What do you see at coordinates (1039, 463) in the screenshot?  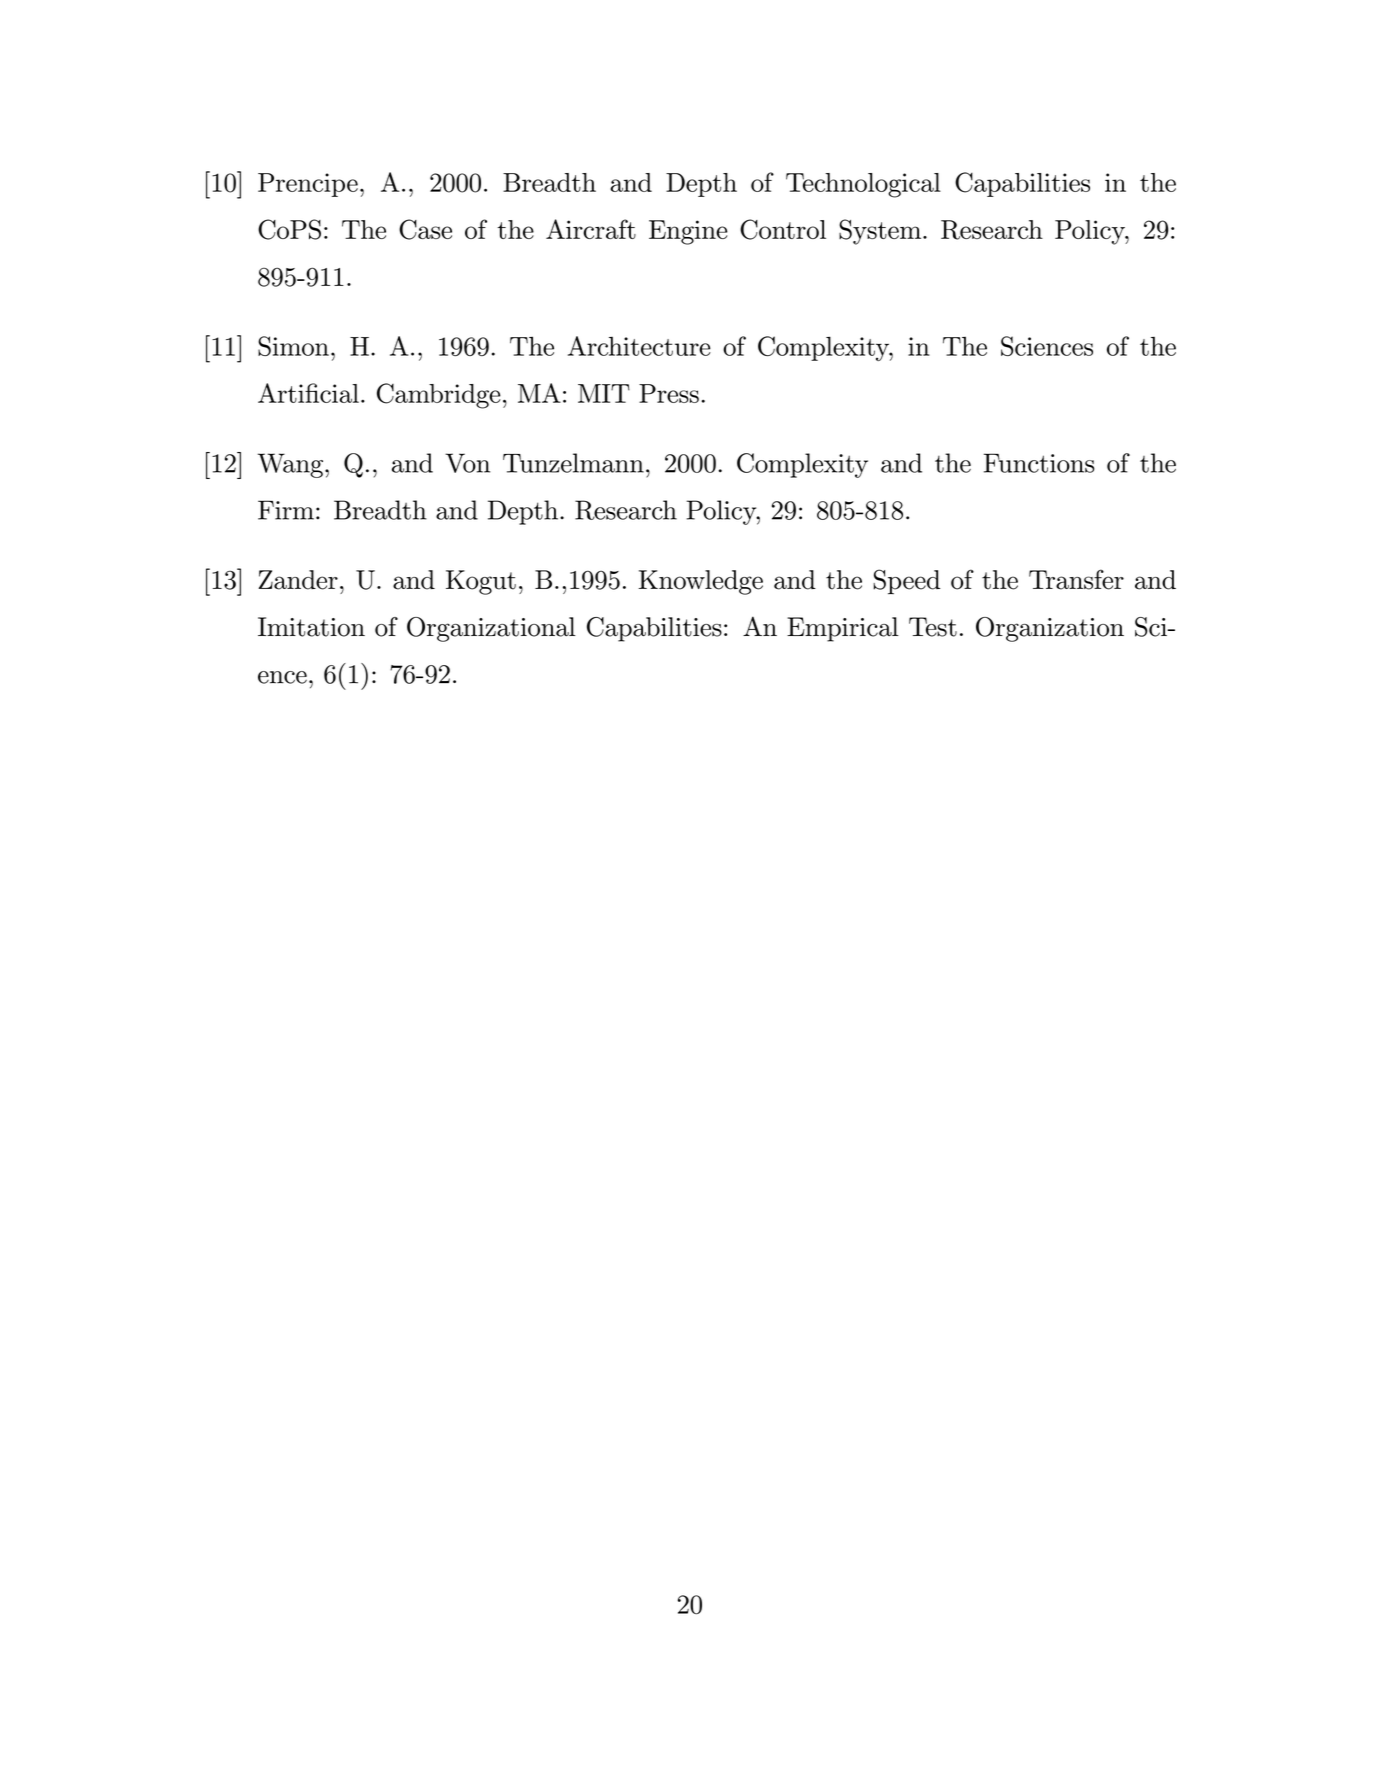 I see `Functions` at bounding box center [1039, 463].
